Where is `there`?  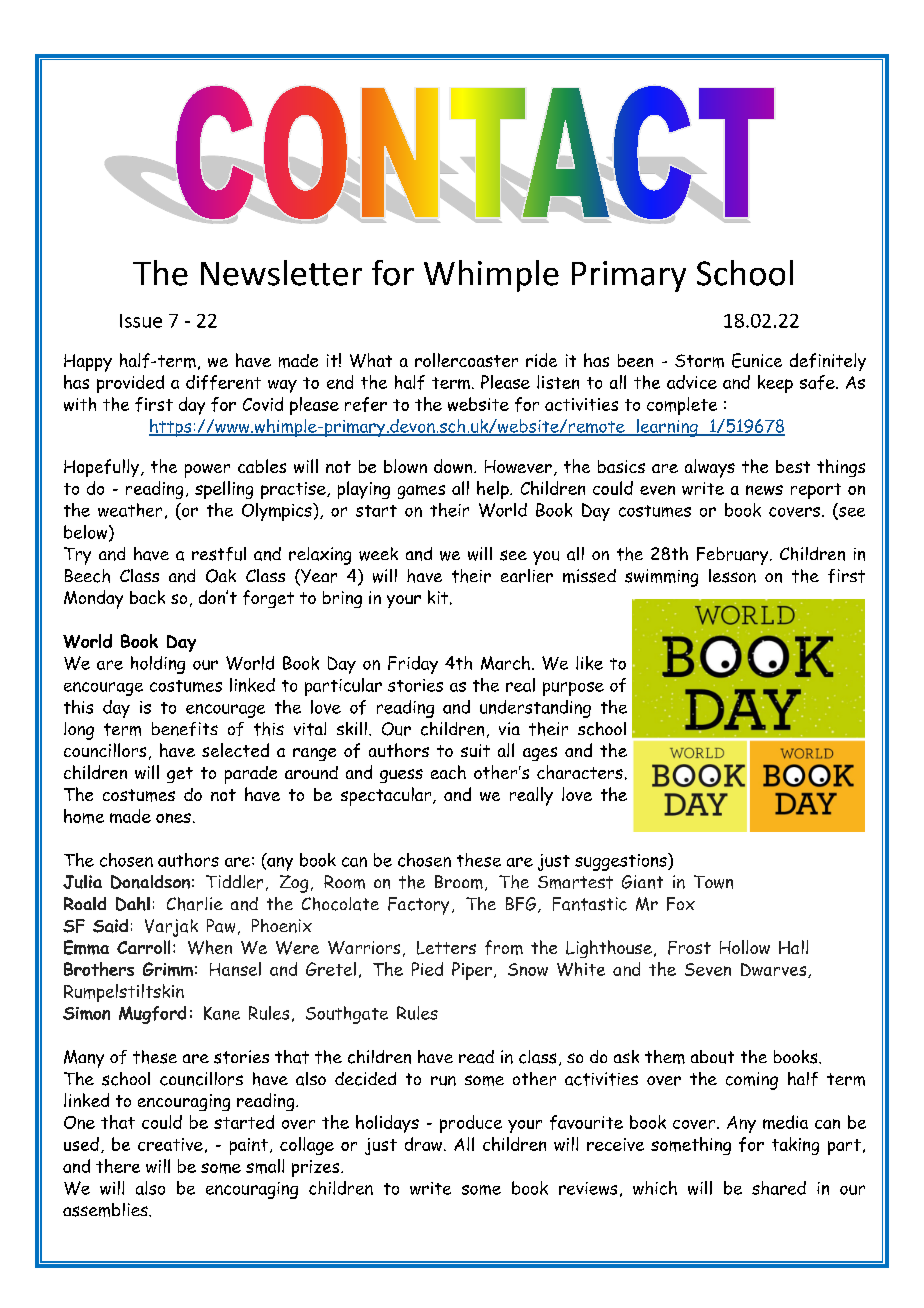
there is located at coordinates (118, 1166).
